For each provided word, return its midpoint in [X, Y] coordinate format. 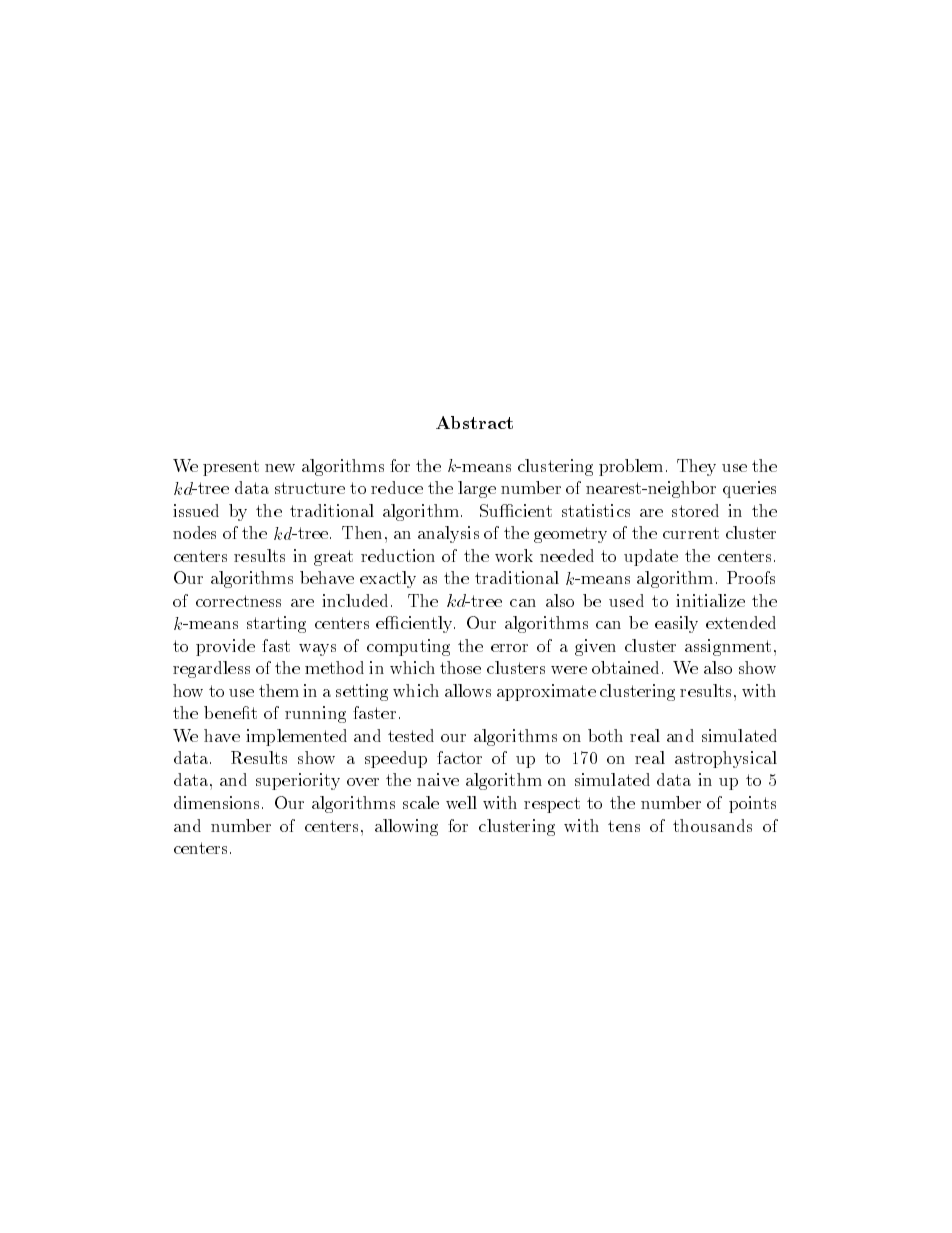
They [696, 467]
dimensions [216, 802]
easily [676, 624]
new [280, 468]
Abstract [474, 422]
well [461, 802]
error [509, 648]
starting [276, 624]
